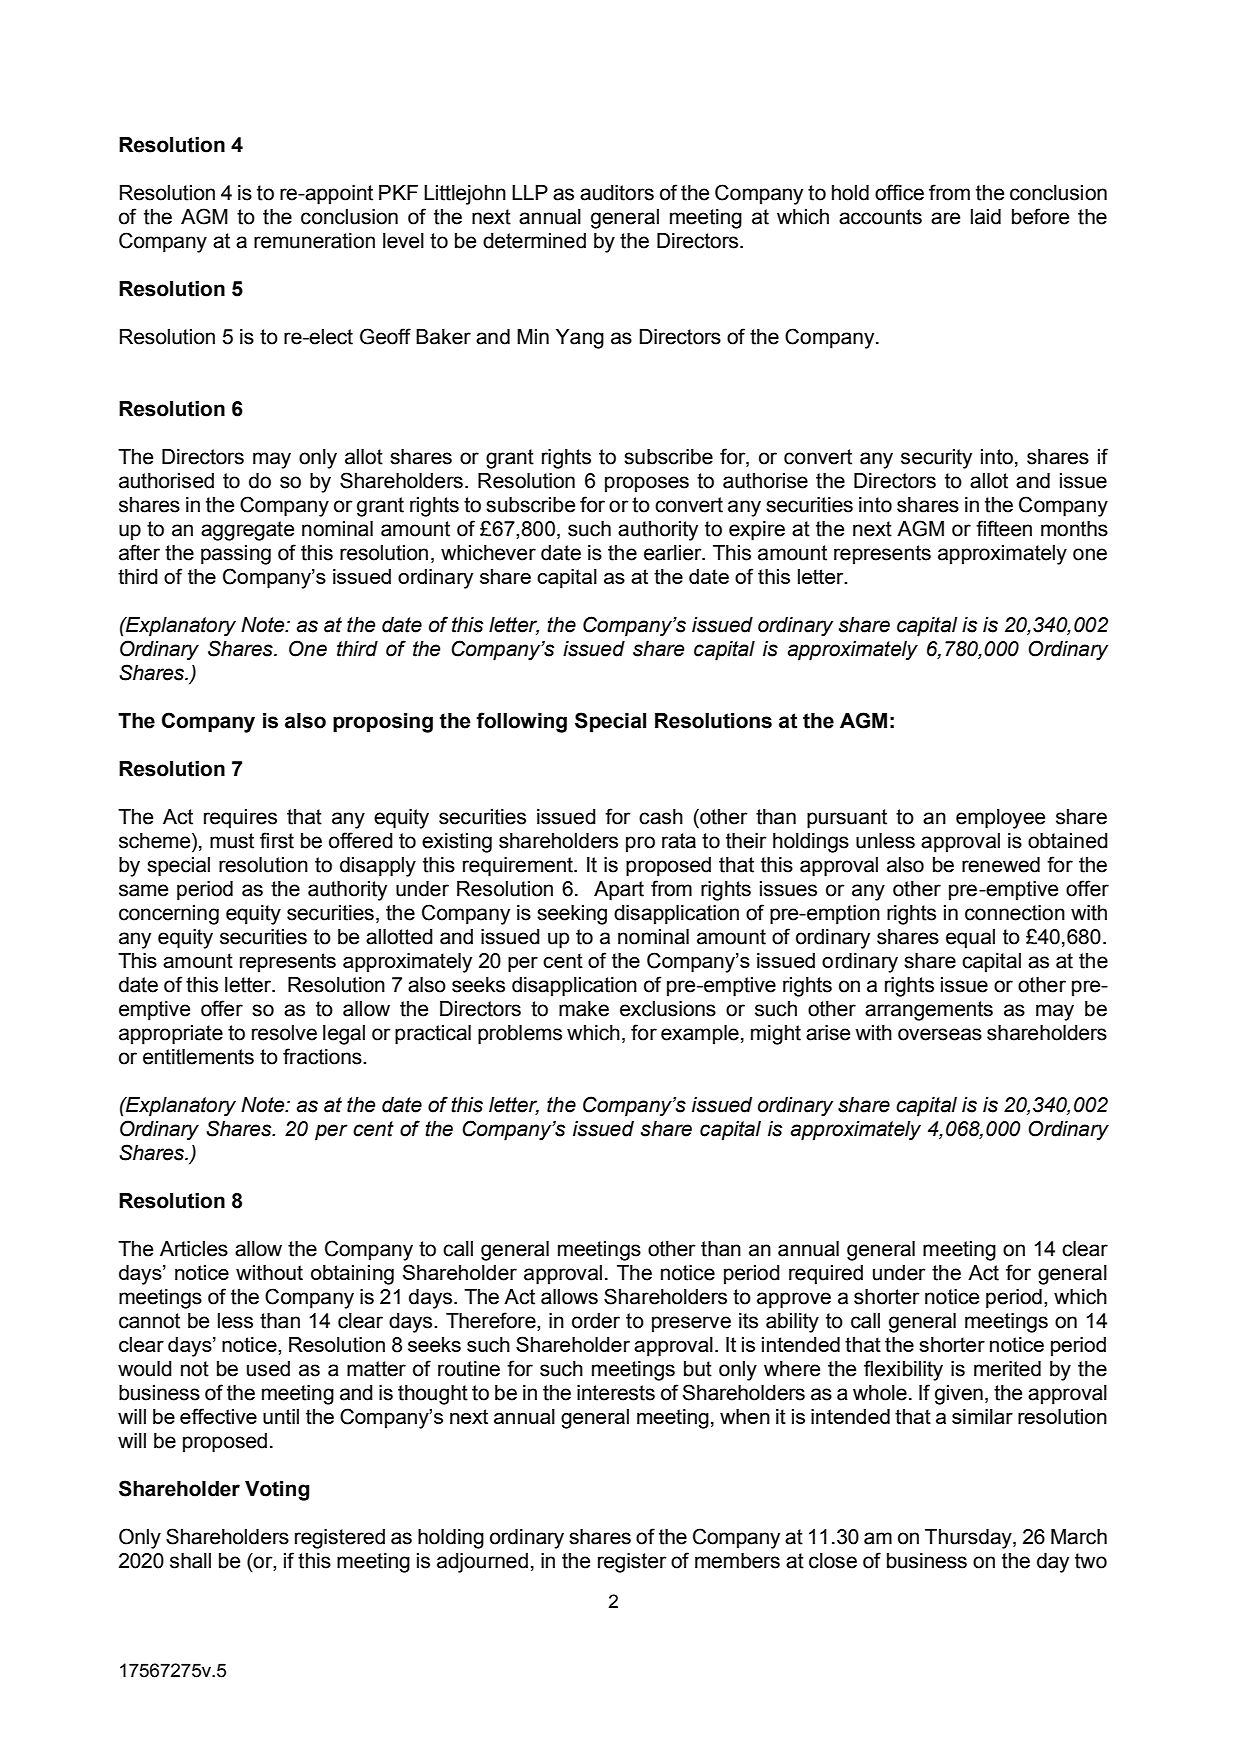 The image size is (1241, 1756). I want to click on overseas, so click(940, 1034).
